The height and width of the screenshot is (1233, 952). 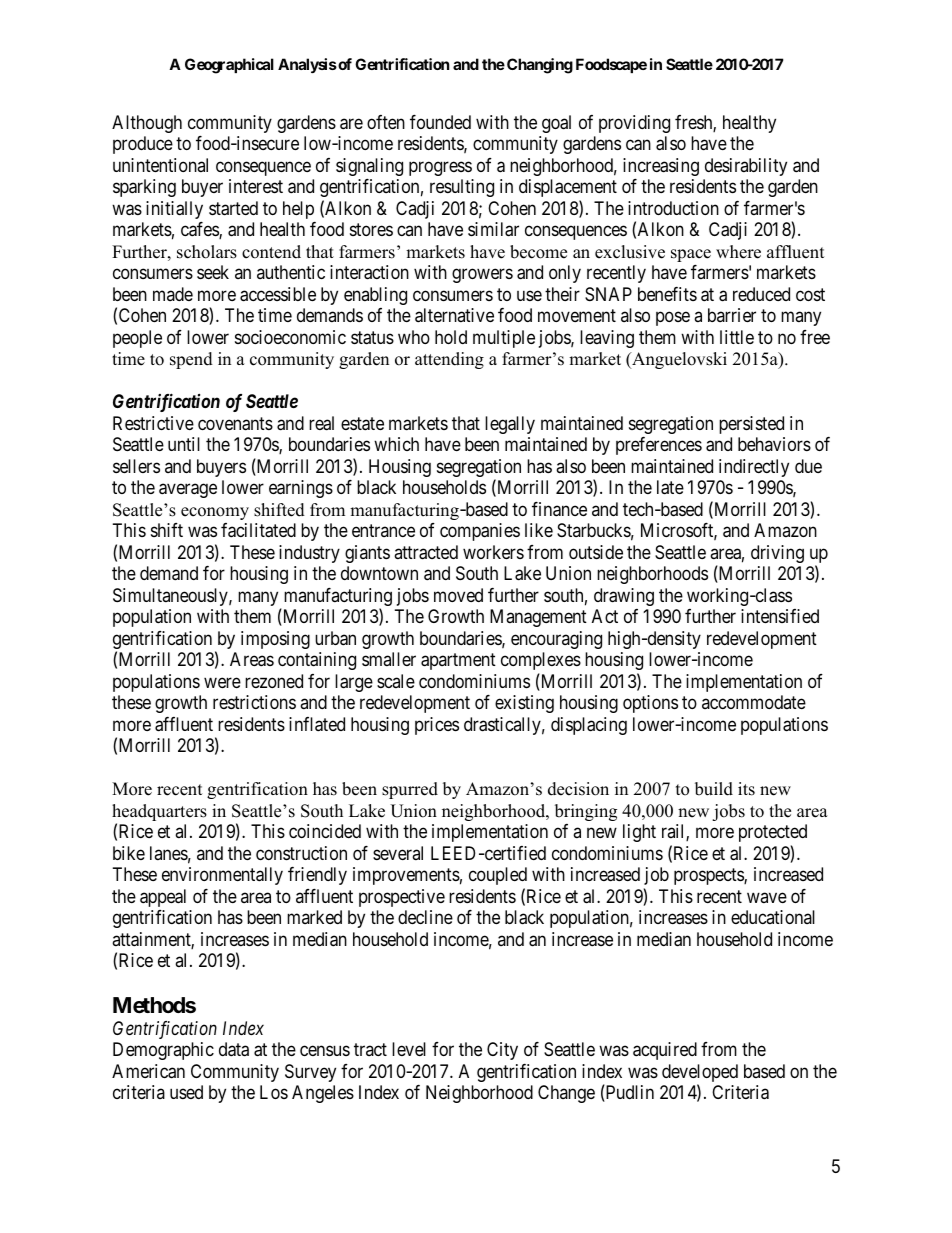 What do you see at coordinates (440, 122) in the screenshot?
I see `founded` at bounding box center [440, 122].
